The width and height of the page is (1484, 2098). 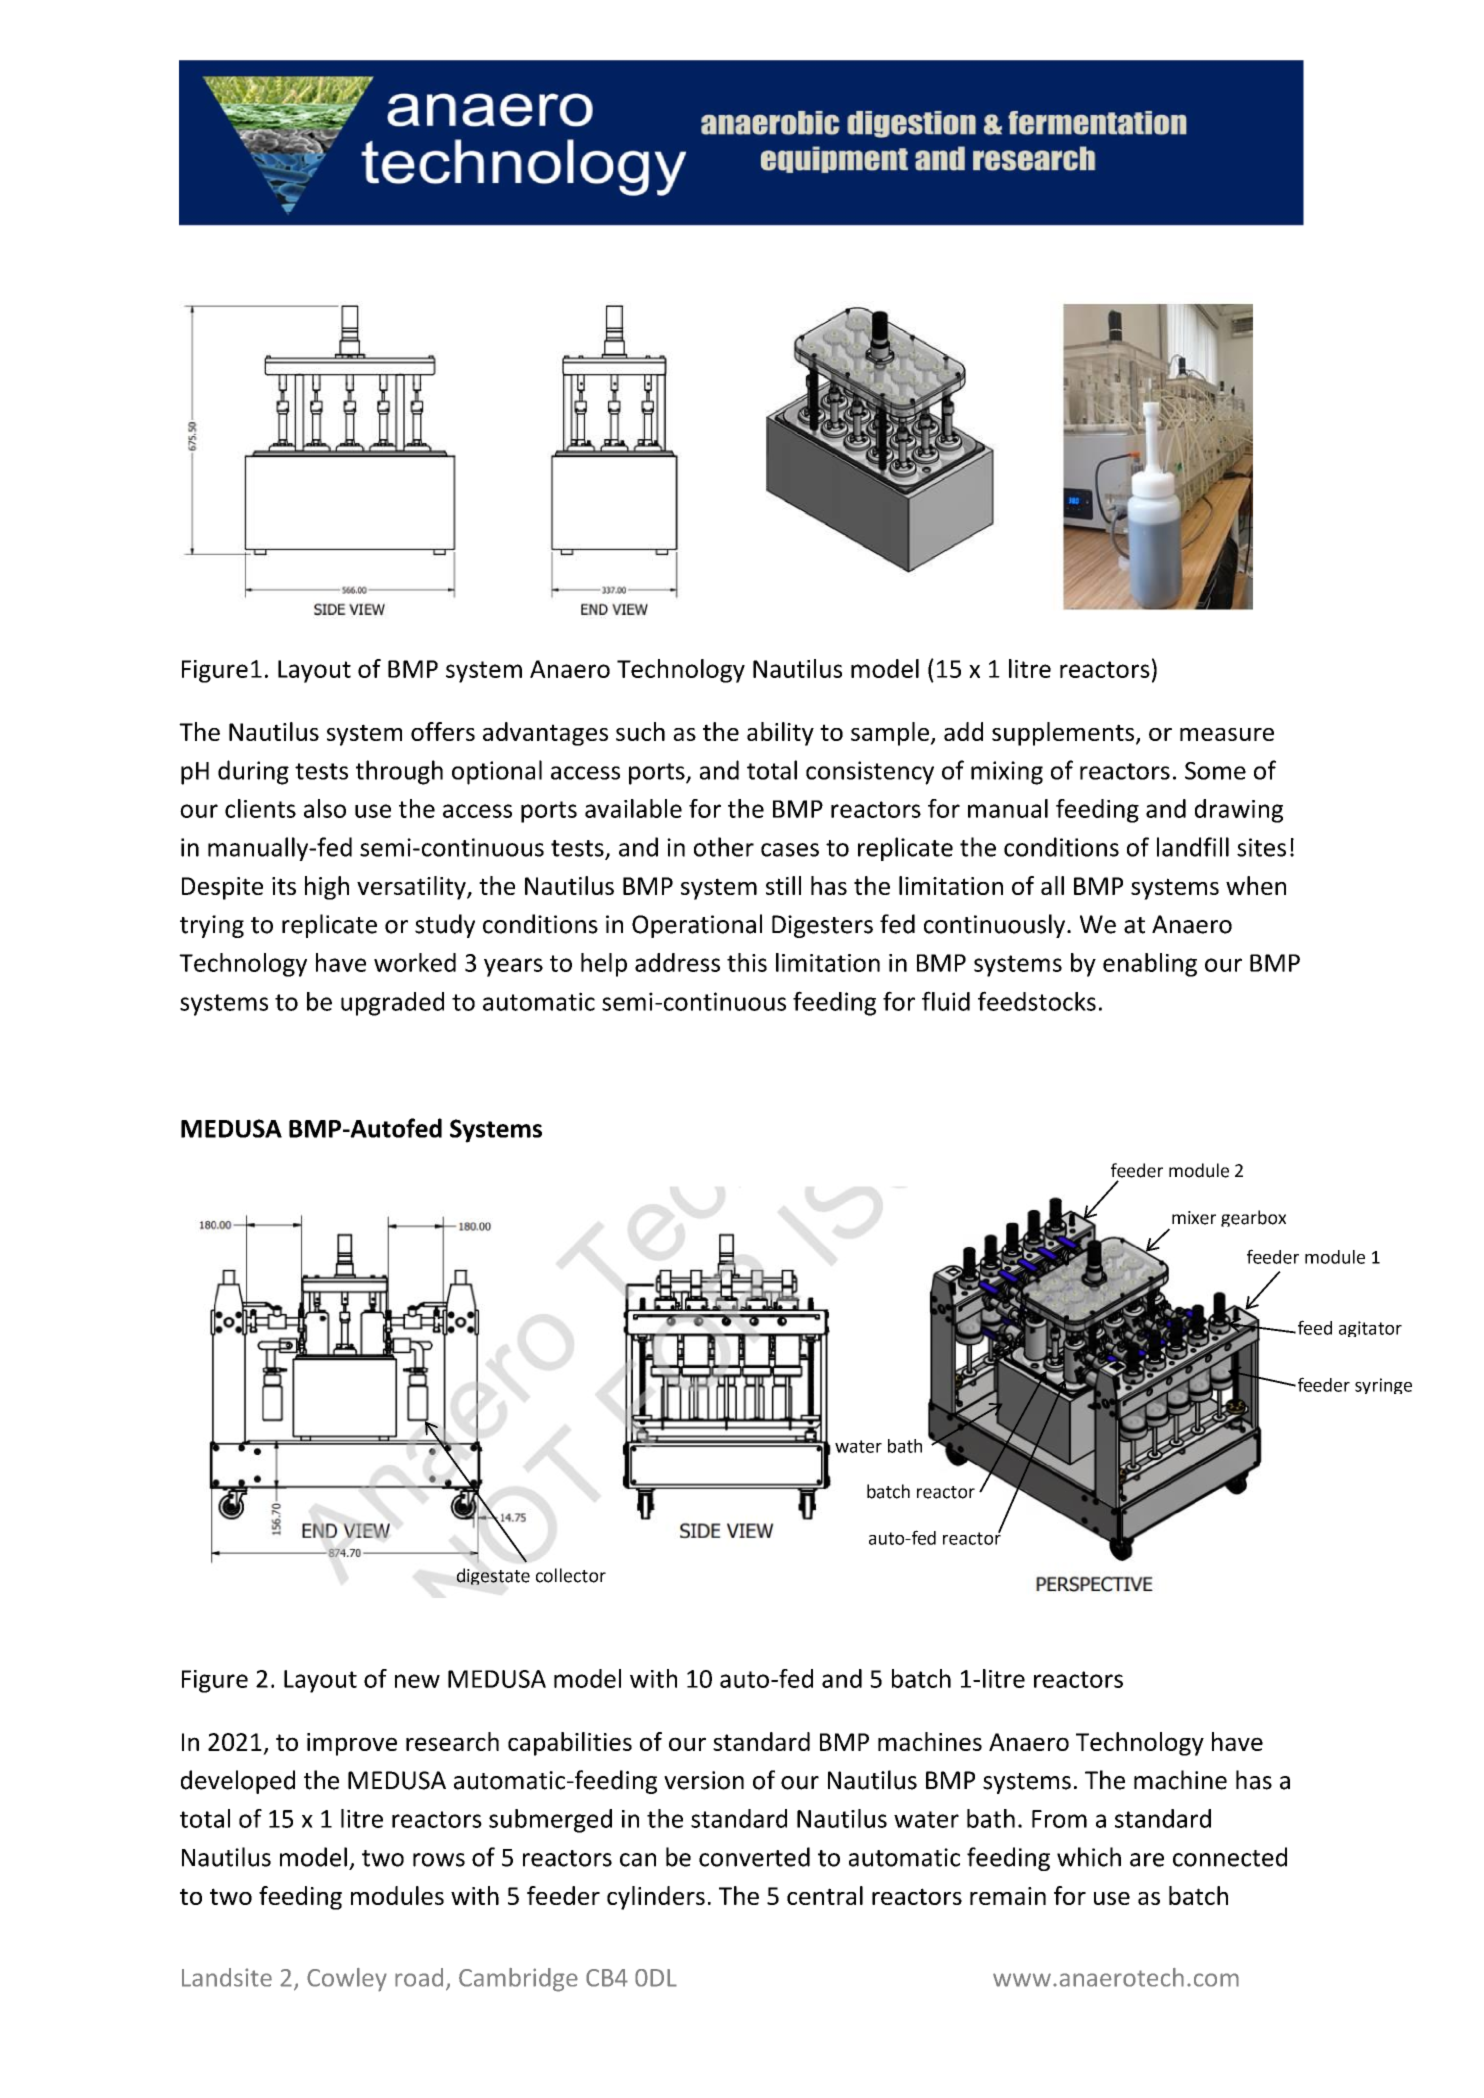 What do you see at coordinates (1230, 1857) in the page?
I see `connected` at bounding box center [1230, 1857].
